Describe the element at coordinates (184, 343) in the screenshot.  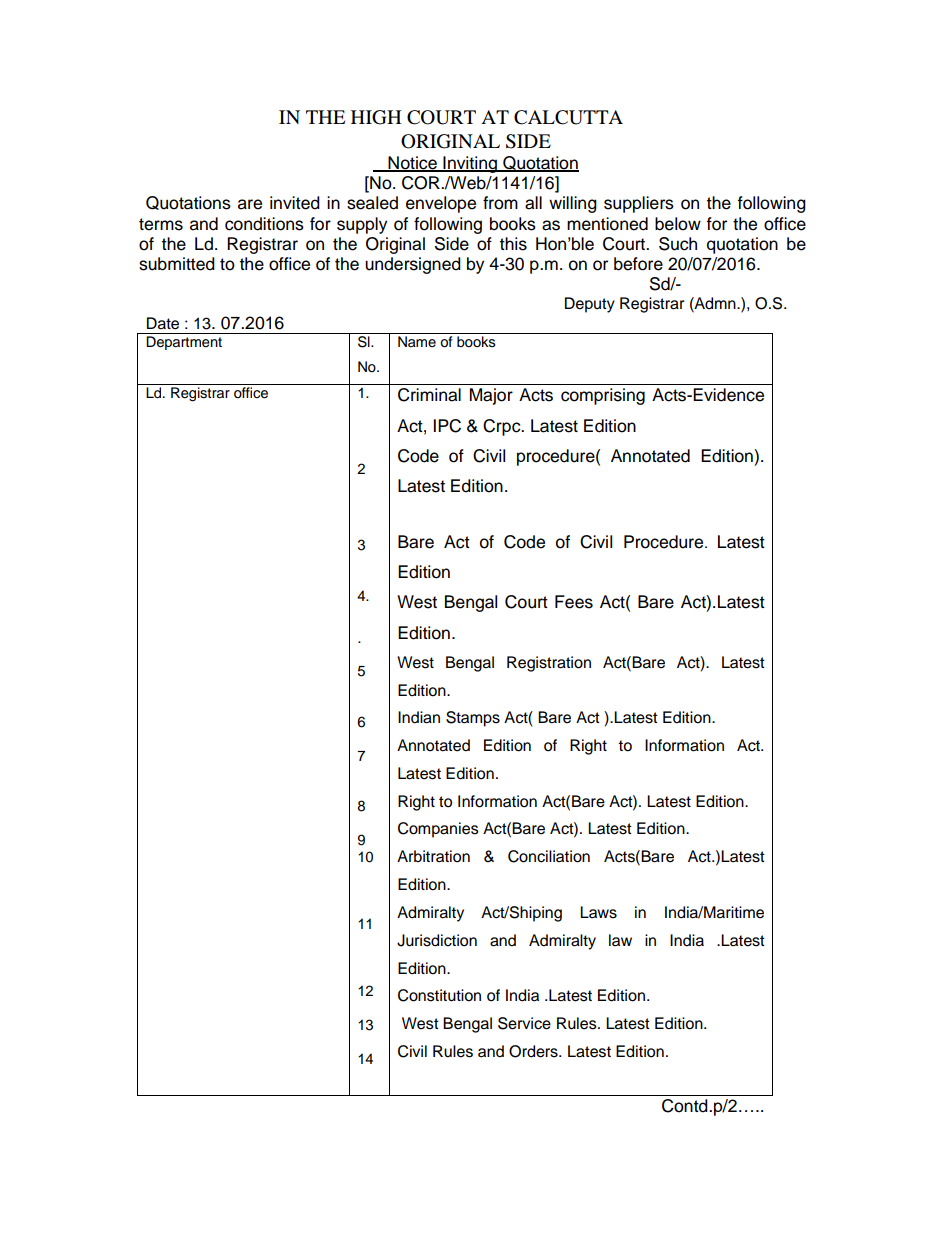
I see `Department` at that location.
